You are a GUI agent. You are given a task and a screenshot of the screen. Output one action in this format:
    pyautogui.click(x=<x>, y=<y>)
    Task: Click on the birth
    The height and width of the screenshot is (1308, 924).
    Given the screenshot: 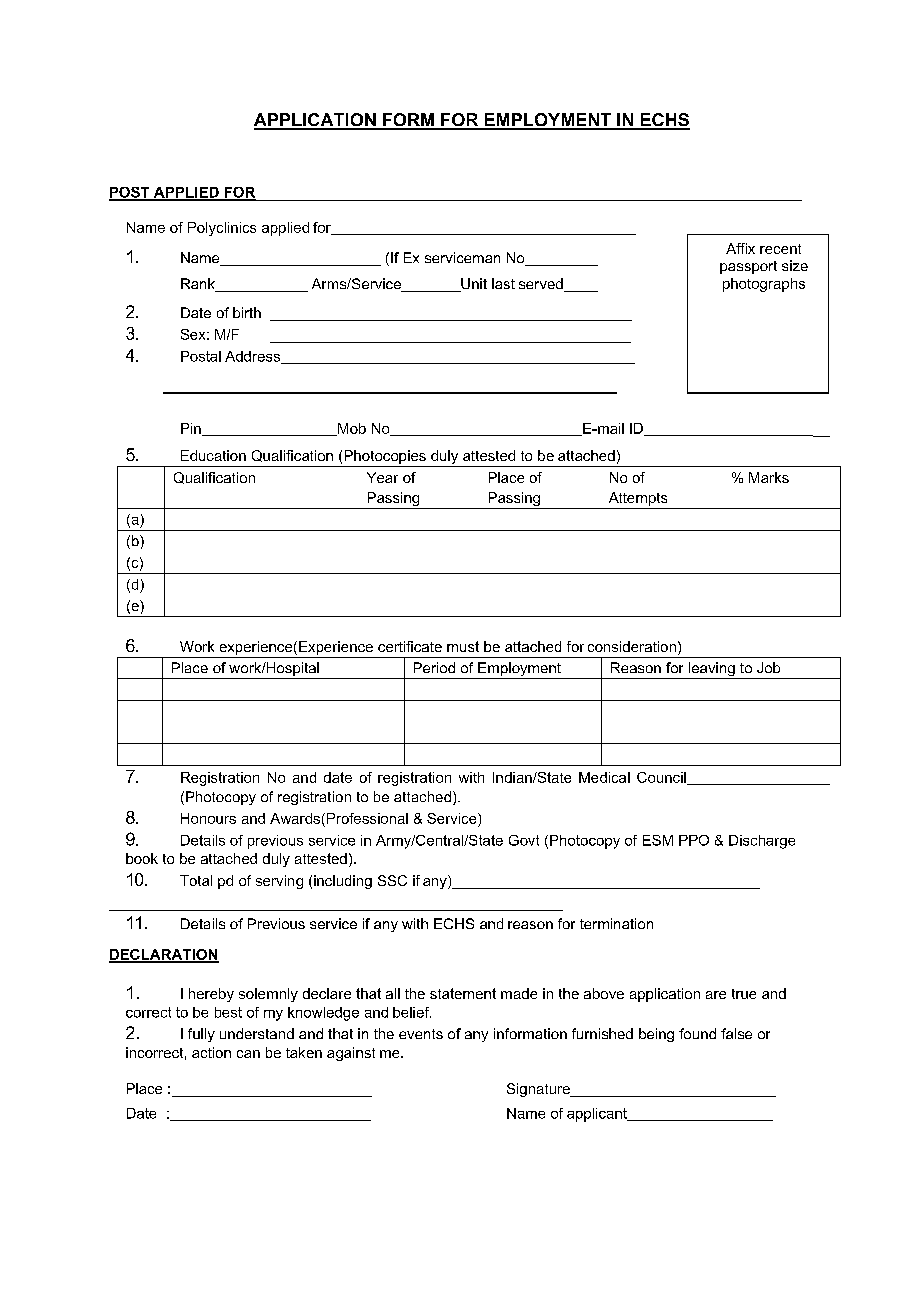 What is the action you would take?
    pyautogui.click(x=247, y=312)
